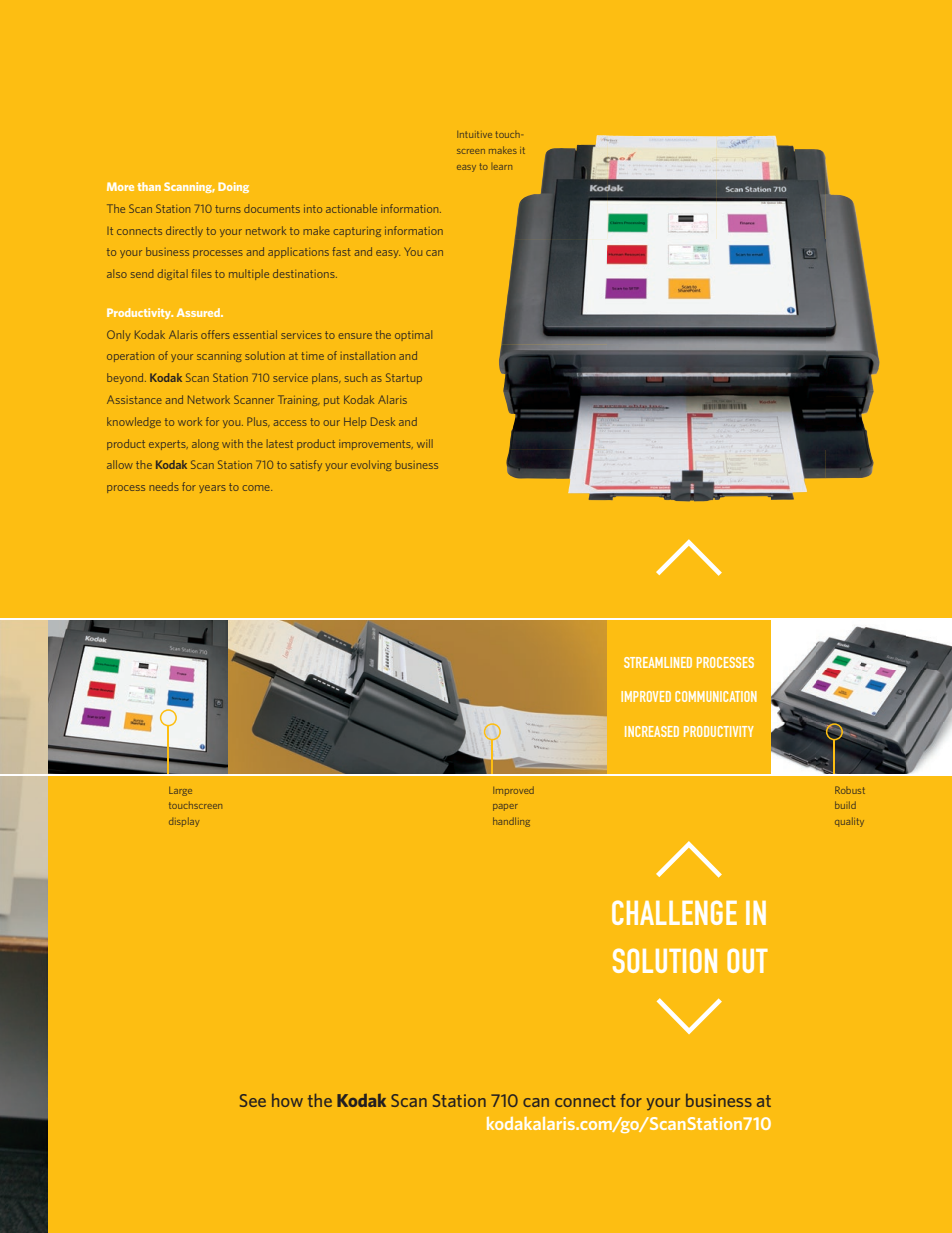  Describe the element at coordinates (287, 1100) in the image. I see `how` at that location.
